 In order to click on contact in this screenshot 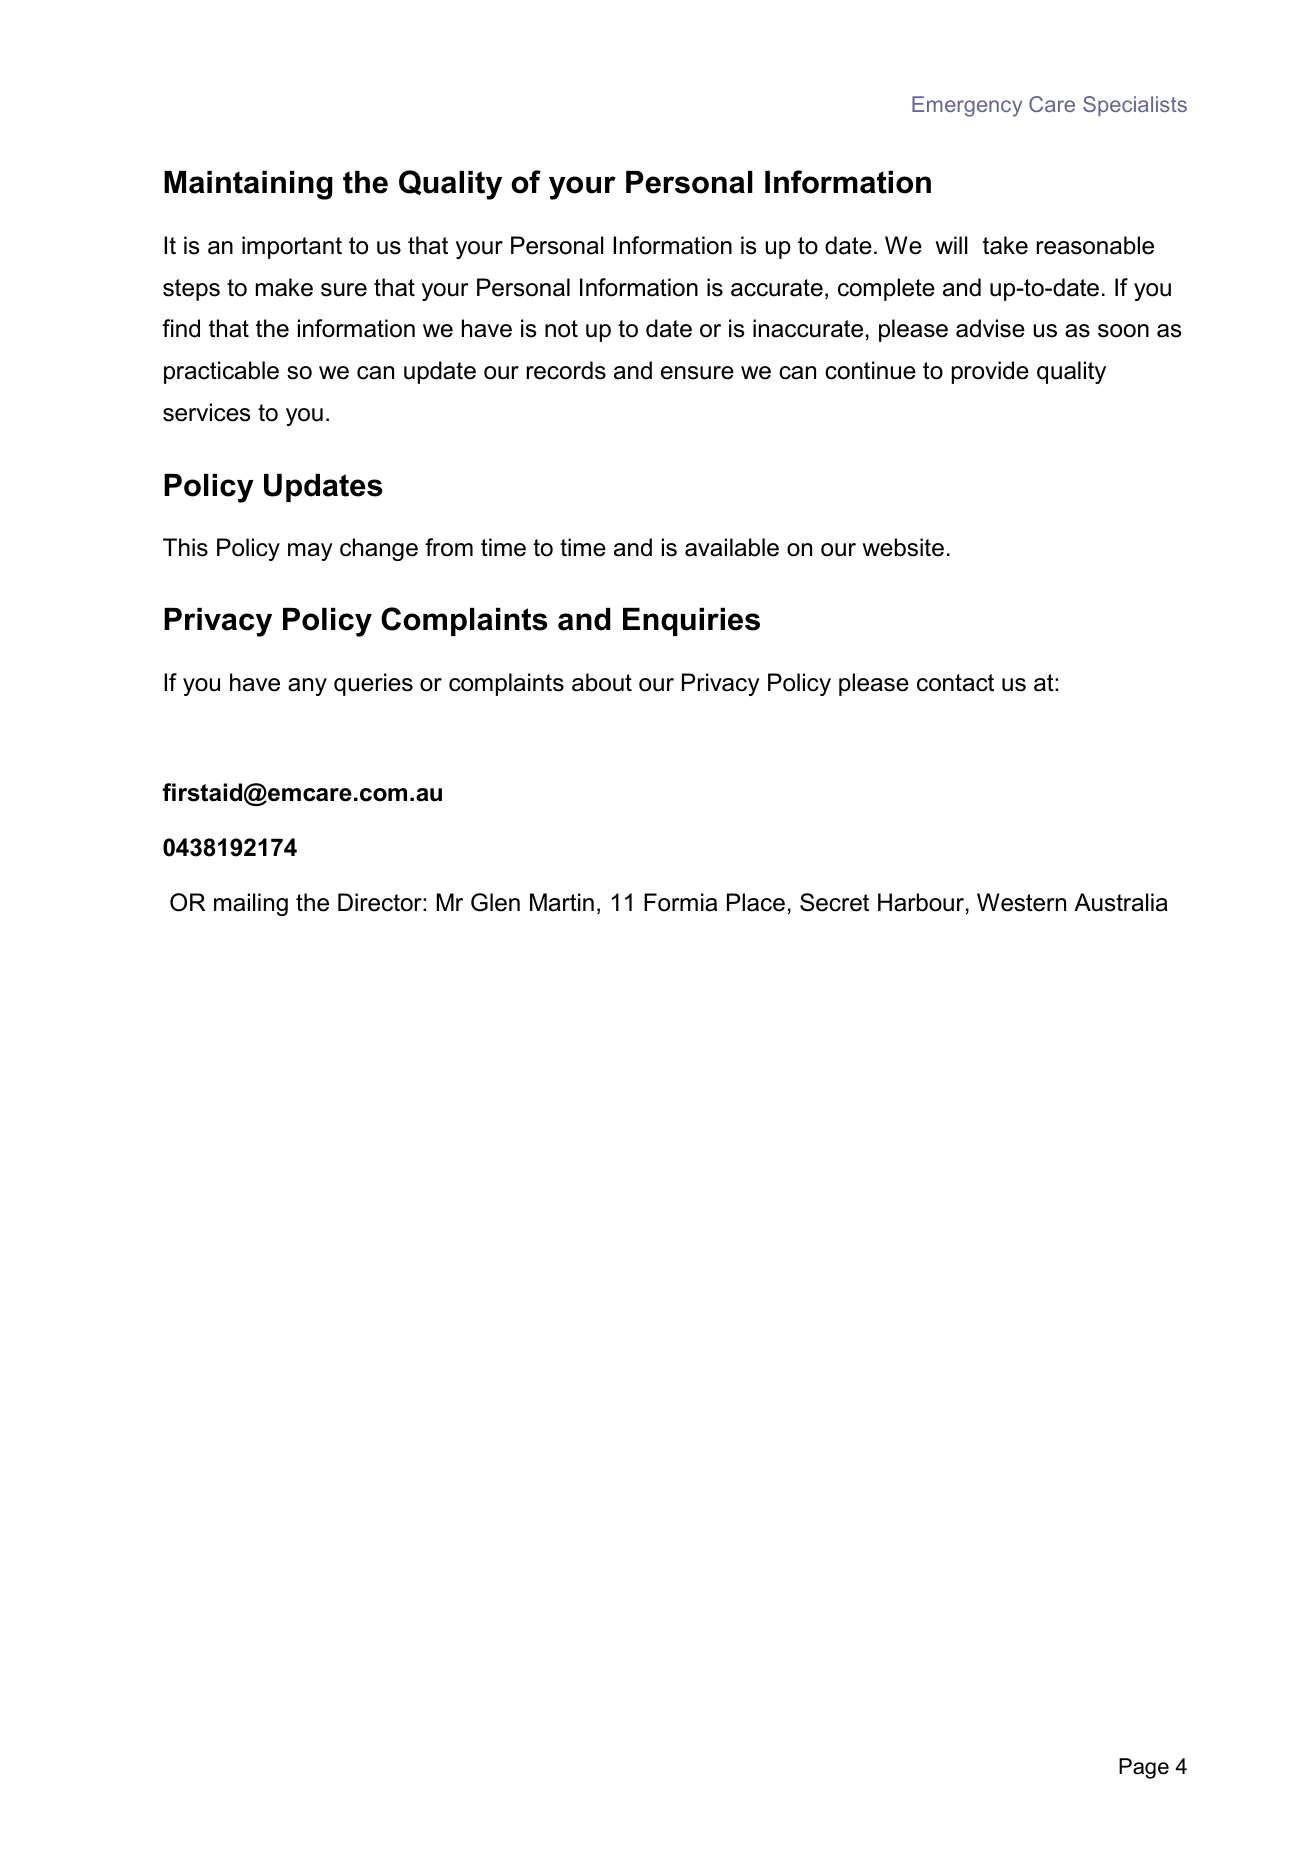, I will do `click(955, 683)`.
